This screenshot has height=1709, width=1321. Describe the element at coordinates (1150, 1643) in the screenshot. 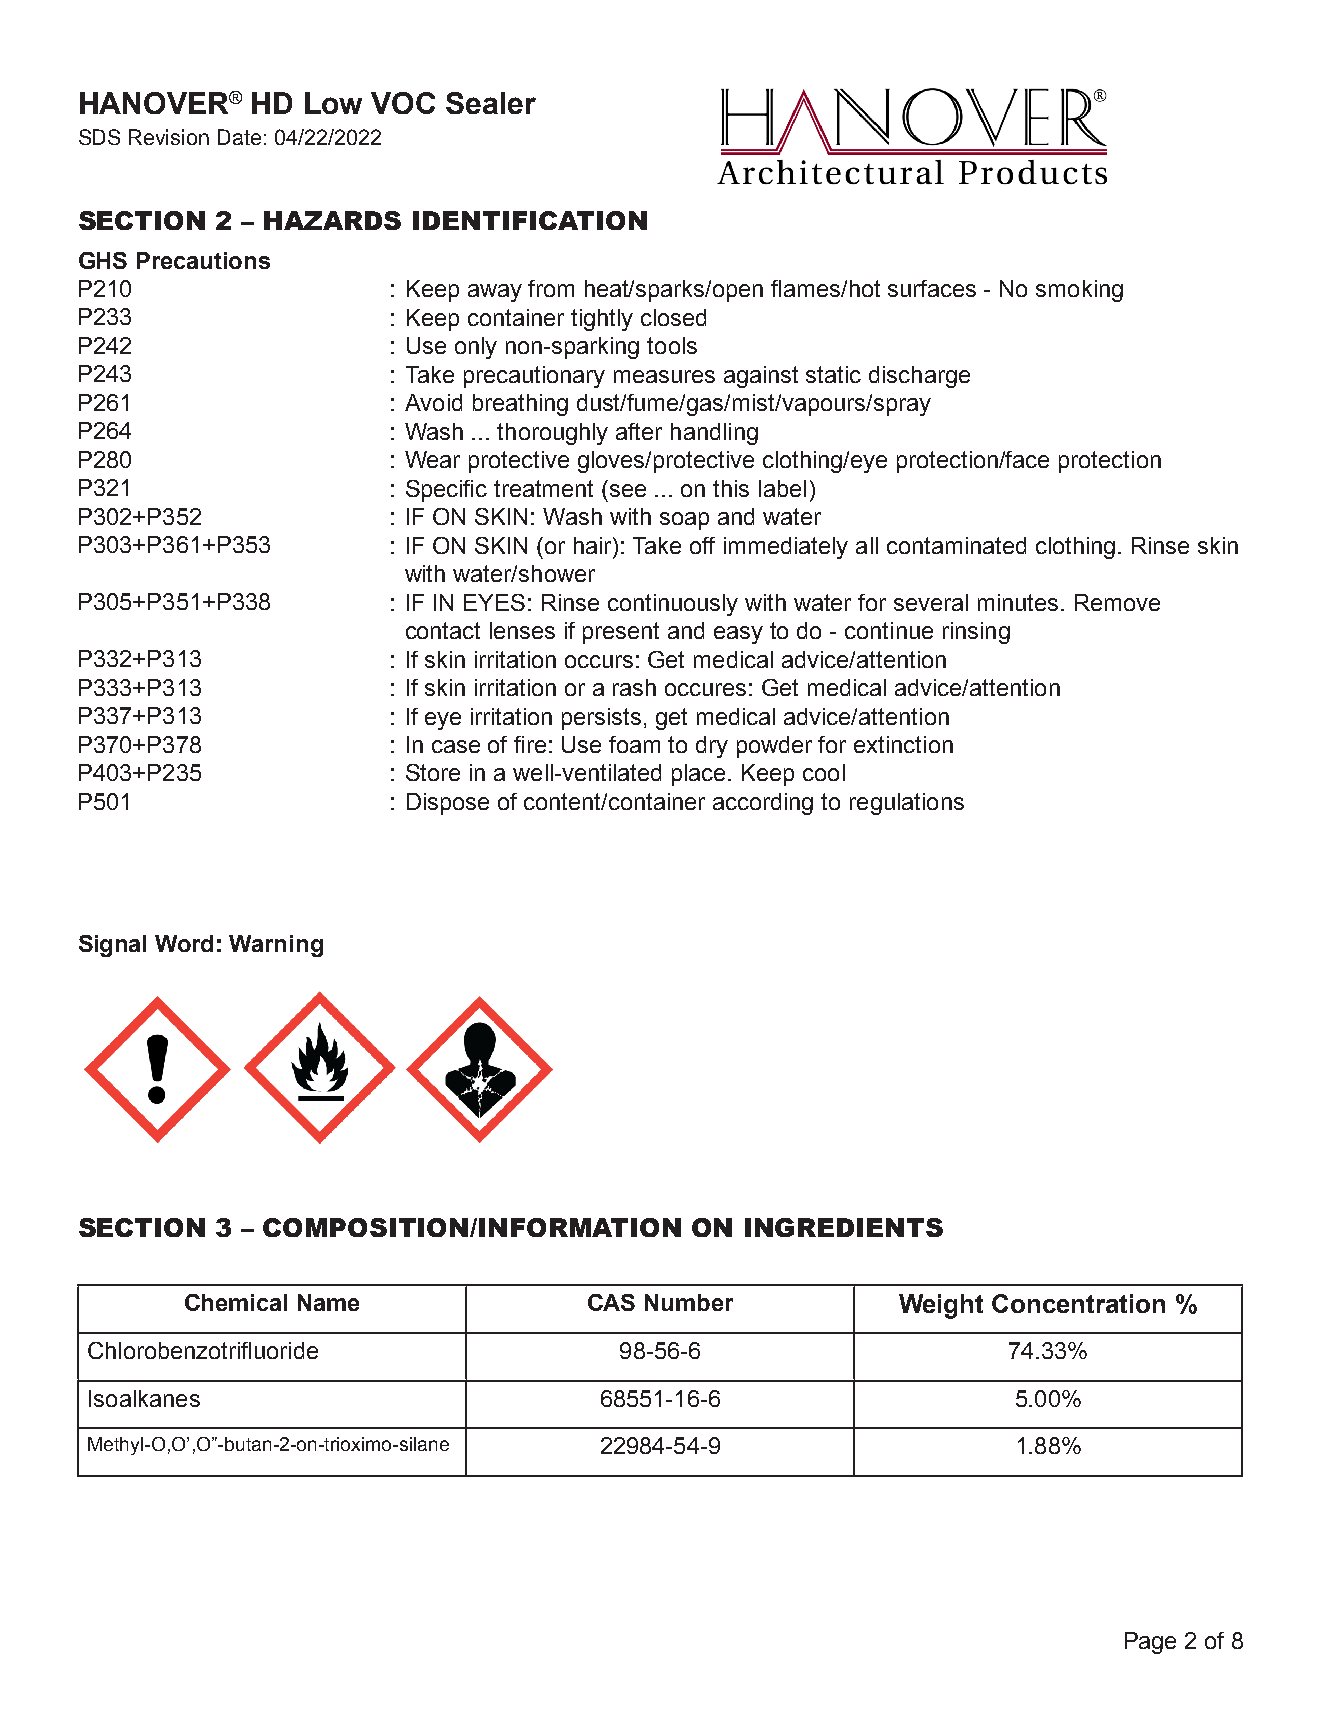

I see `Page` at that location.
